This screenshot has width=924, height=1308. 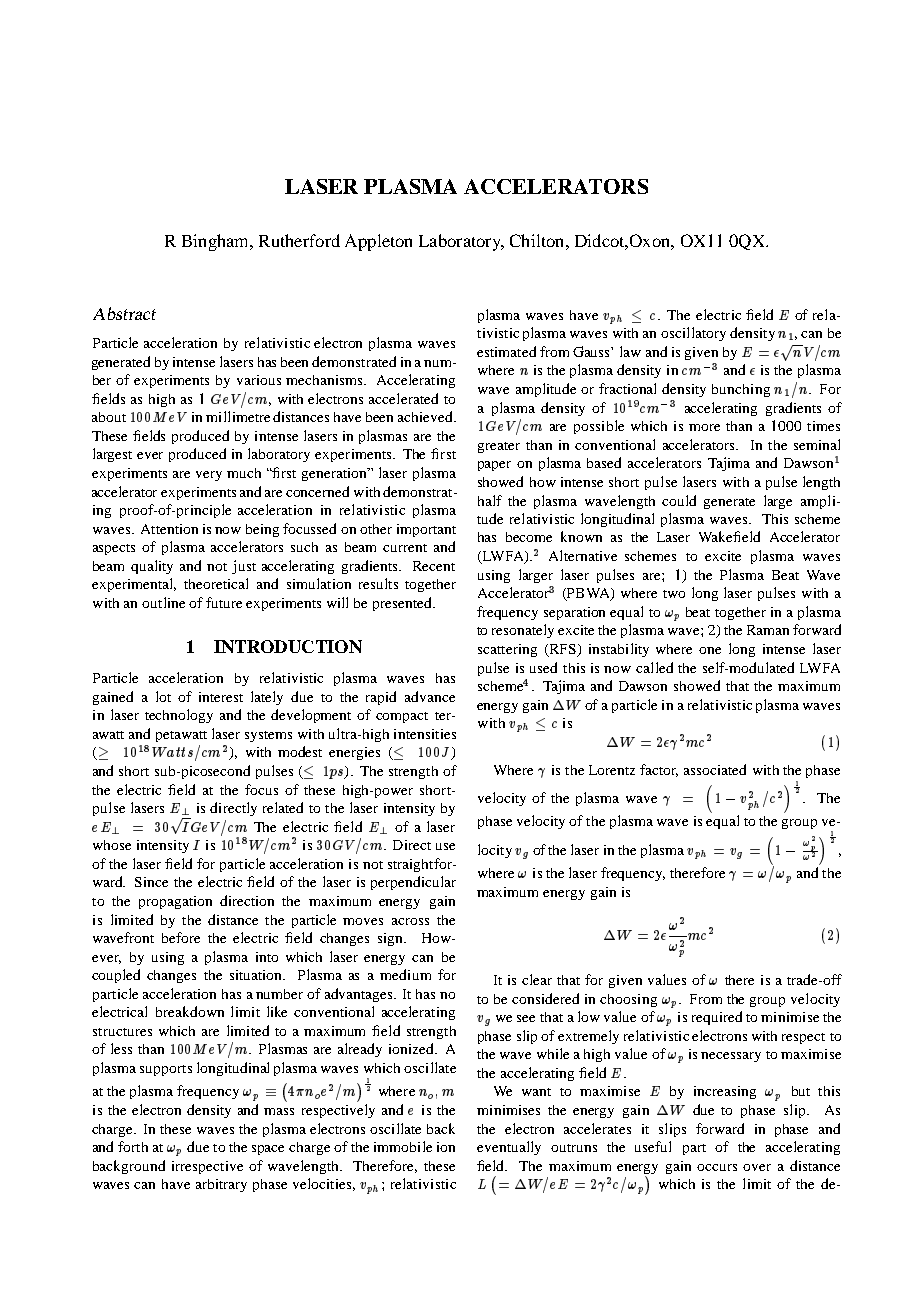 I want to click on associated, so click(x=715, y=769).
